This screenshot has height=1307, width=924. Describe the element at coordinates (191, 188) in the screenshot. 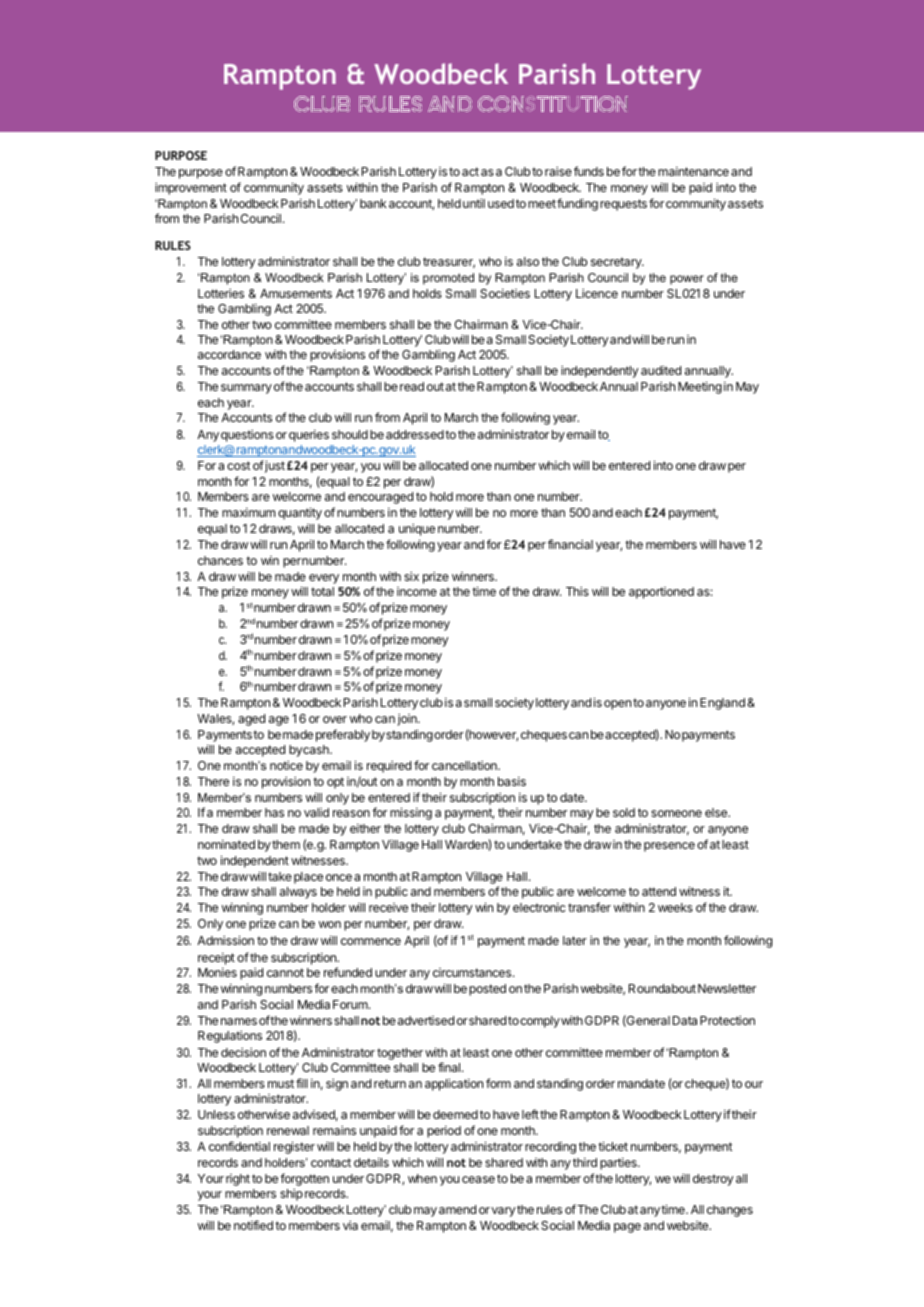

I see `improvement` at that location.
